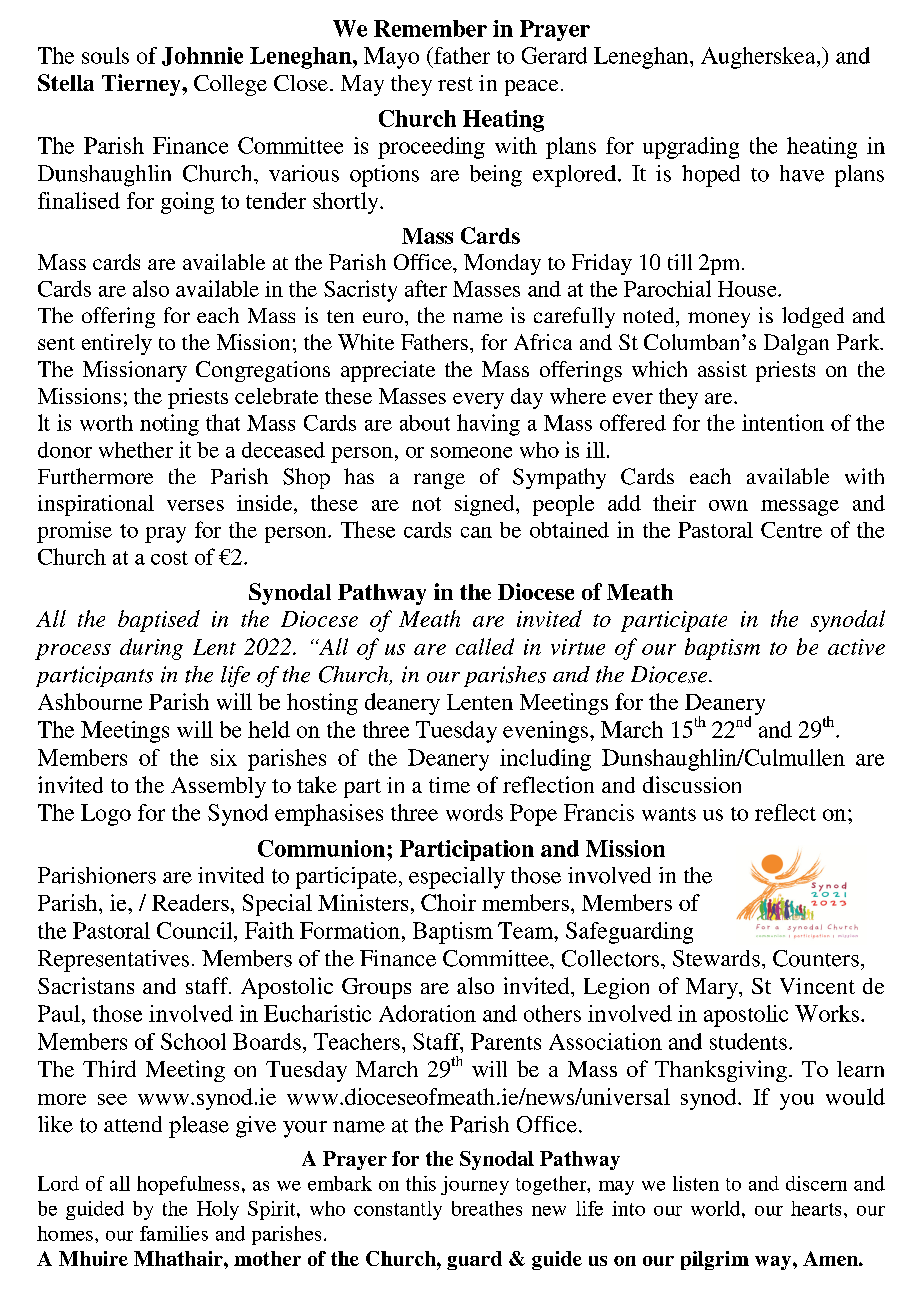  What do you see at coordinates (174, 1233) in the document?
I see `families` at bounding box center [174, 1233].
